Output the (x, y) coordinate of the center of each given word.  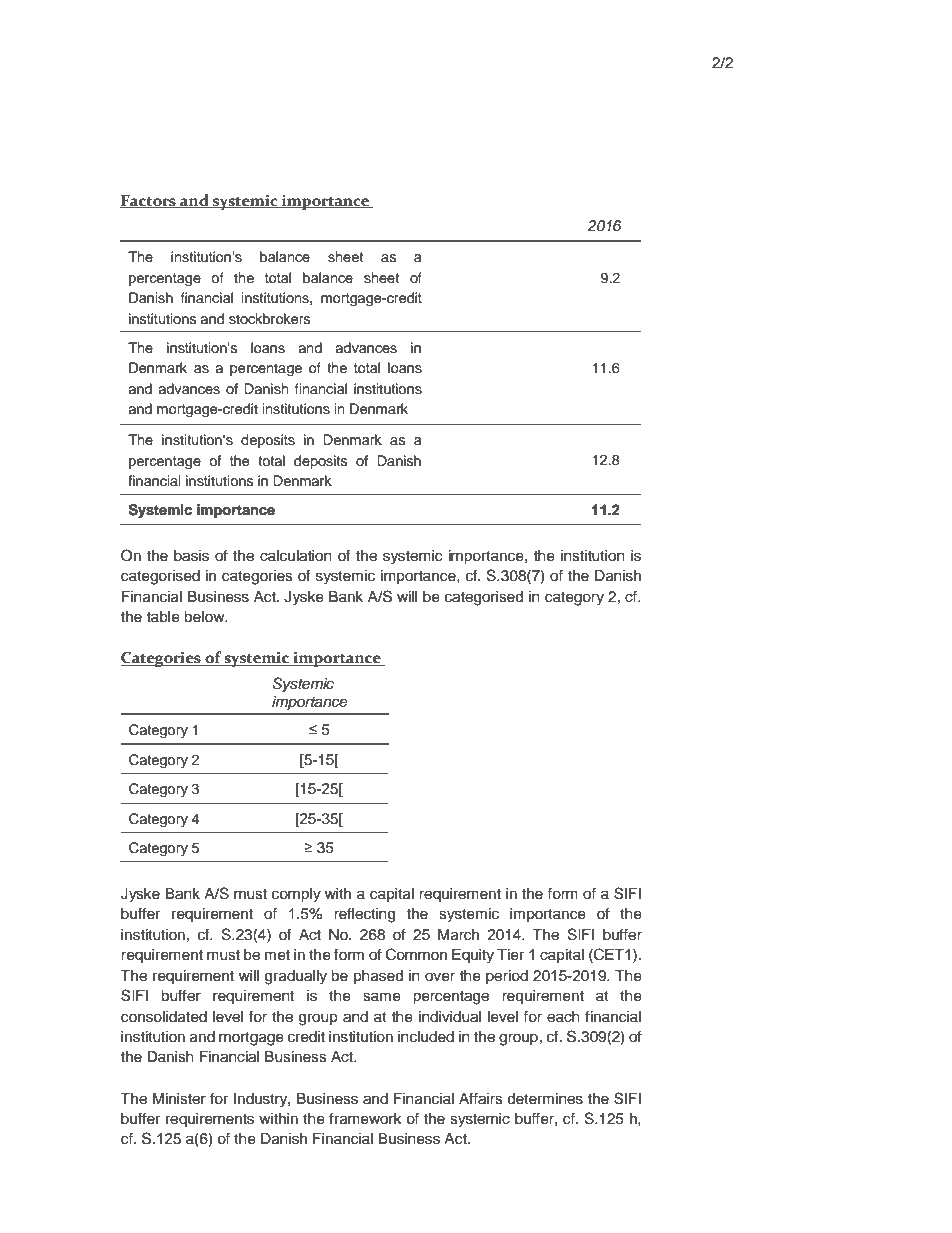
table (163, 617)
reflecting (364, 915)
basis (191, 556)
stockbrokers (269, 319)
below (205, 617)
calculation (296, 556)
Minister (179, 1099)
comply (296, 895)
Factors (149, 201)
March (458, 935)
